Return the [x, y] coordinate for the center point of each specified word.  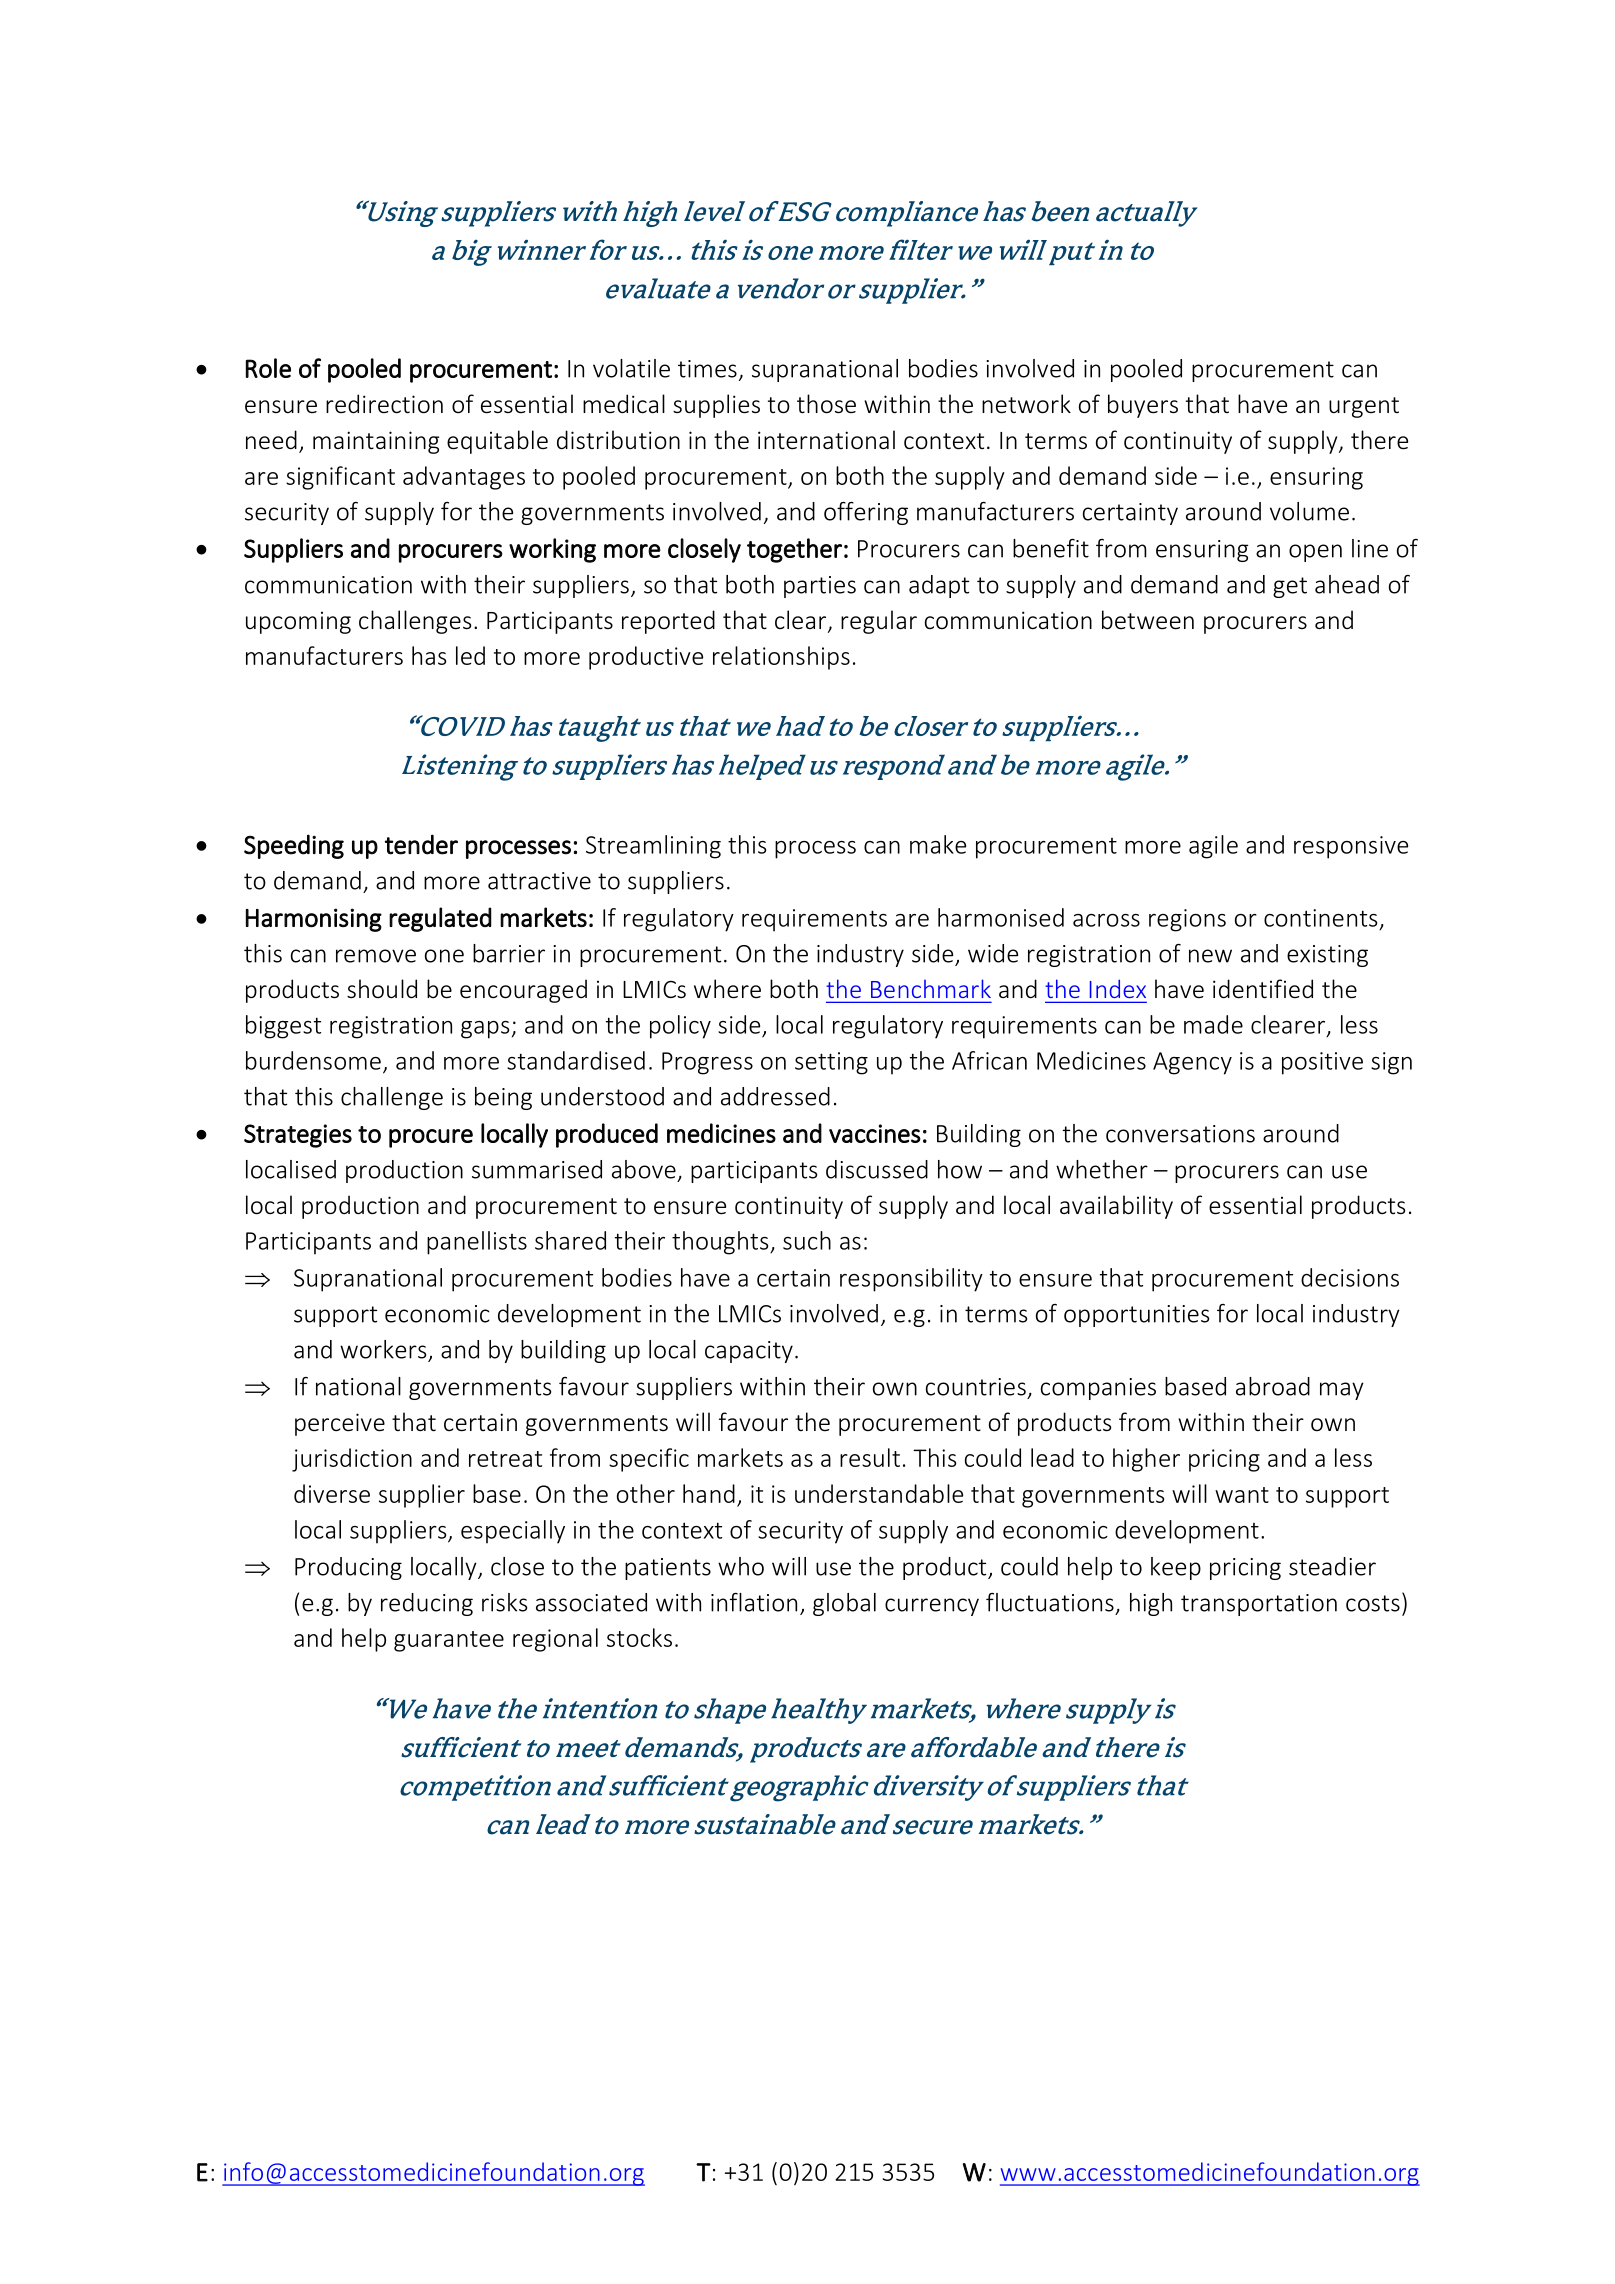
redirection [384, 404]
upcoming [298, 623]
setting [831, 1063]
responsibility [911, 1280]
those [826, 404]
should [382, 988]
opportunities [1136, 1316]
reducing [427, 1604]
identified [1263, 989]
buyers [1143, 406]
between [1148, 620]
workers [383, 1349]
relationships [781, 658]
